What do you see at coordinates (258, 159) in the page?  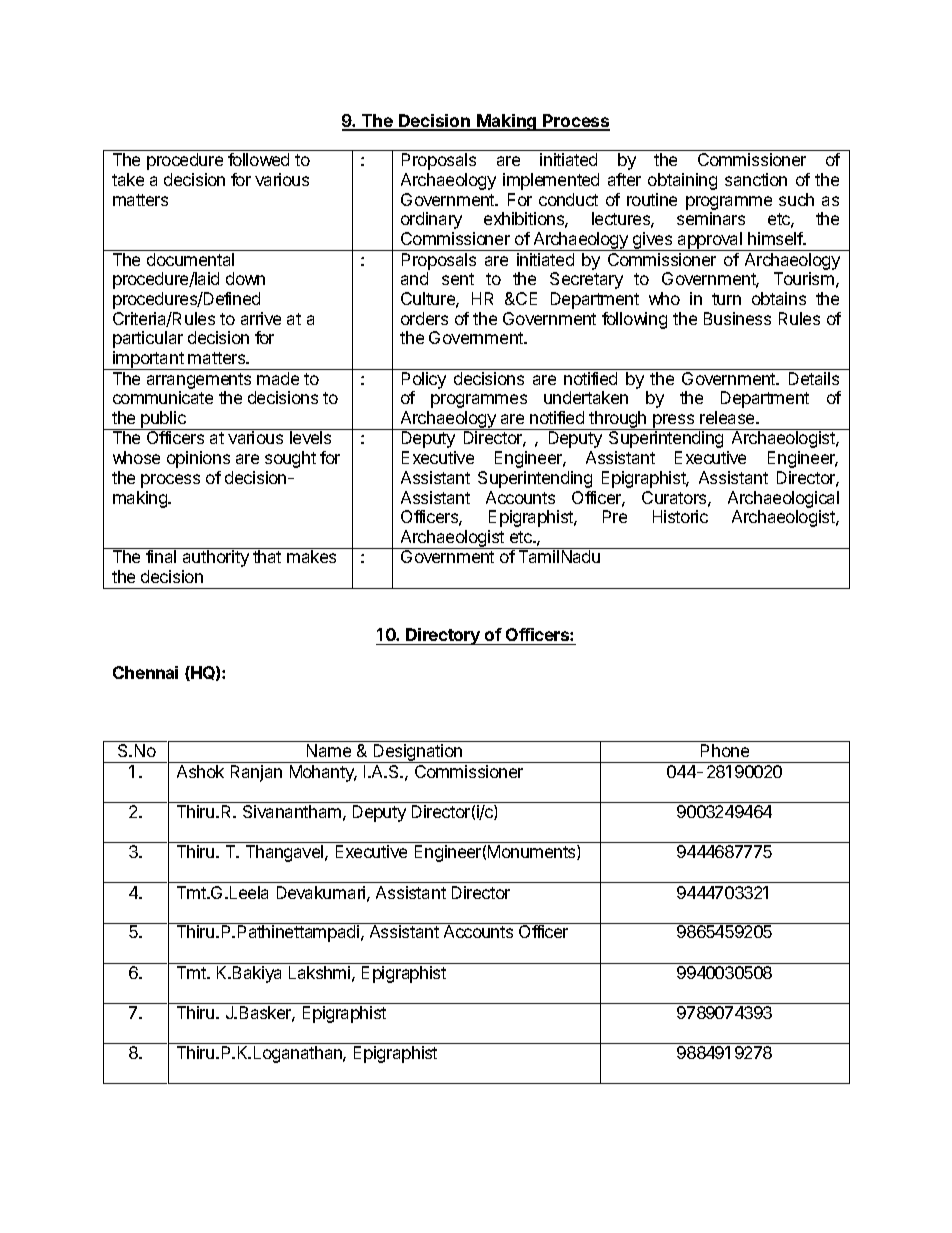 I see `followed` at bounding box center [258, 159].
